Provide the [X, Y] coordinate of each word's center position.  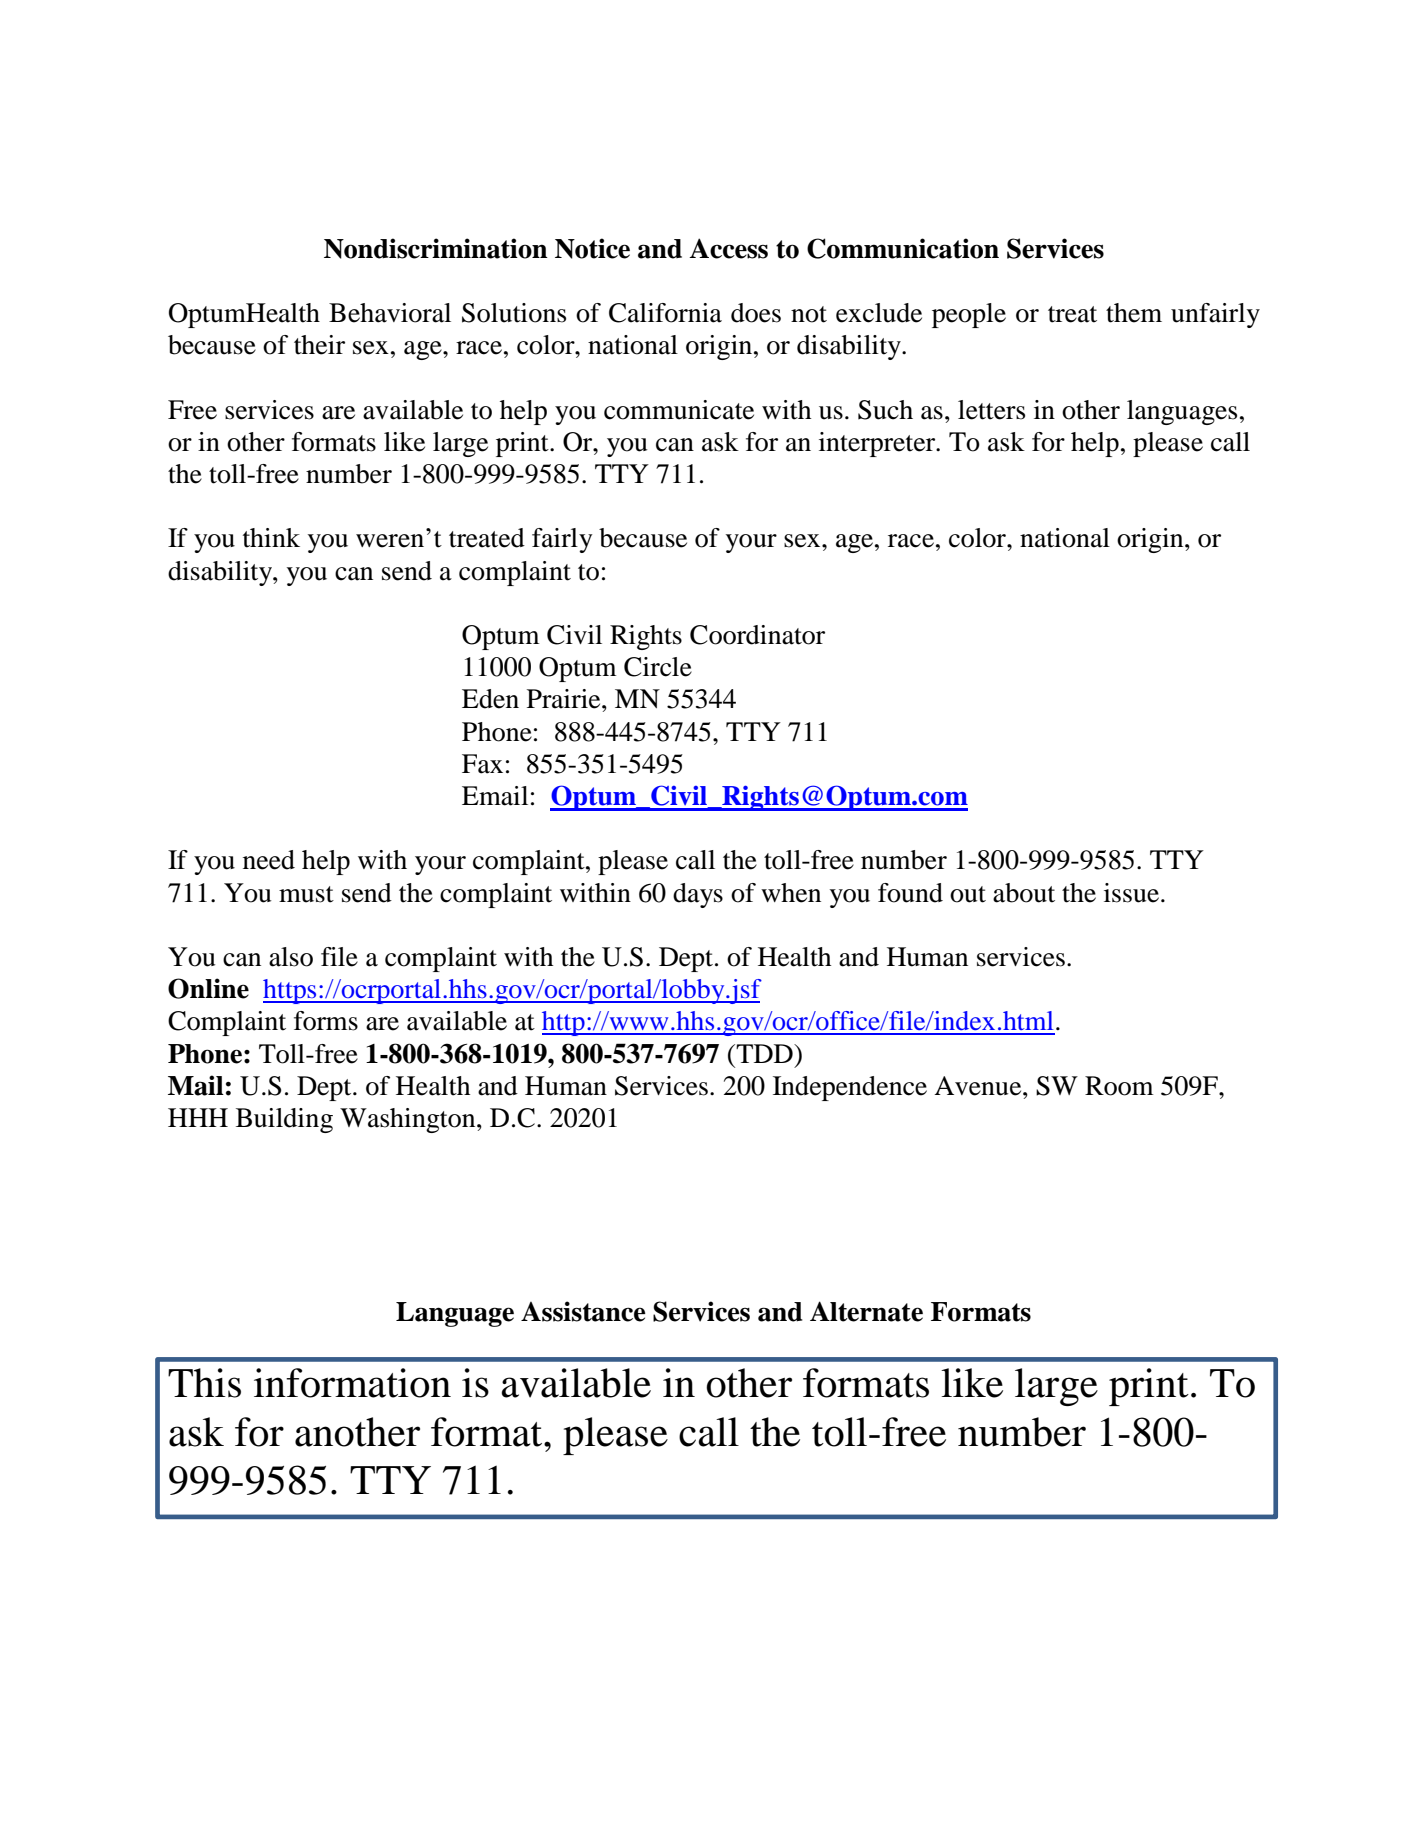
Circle [658, 667]
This [204, 1383]
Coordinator [757, 635]
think [271, 538]
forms [326, 1021]
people [969, 315]
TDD [764, 1053]
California [665, 313]
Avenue [979, 1086]
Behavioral [390, 313]
